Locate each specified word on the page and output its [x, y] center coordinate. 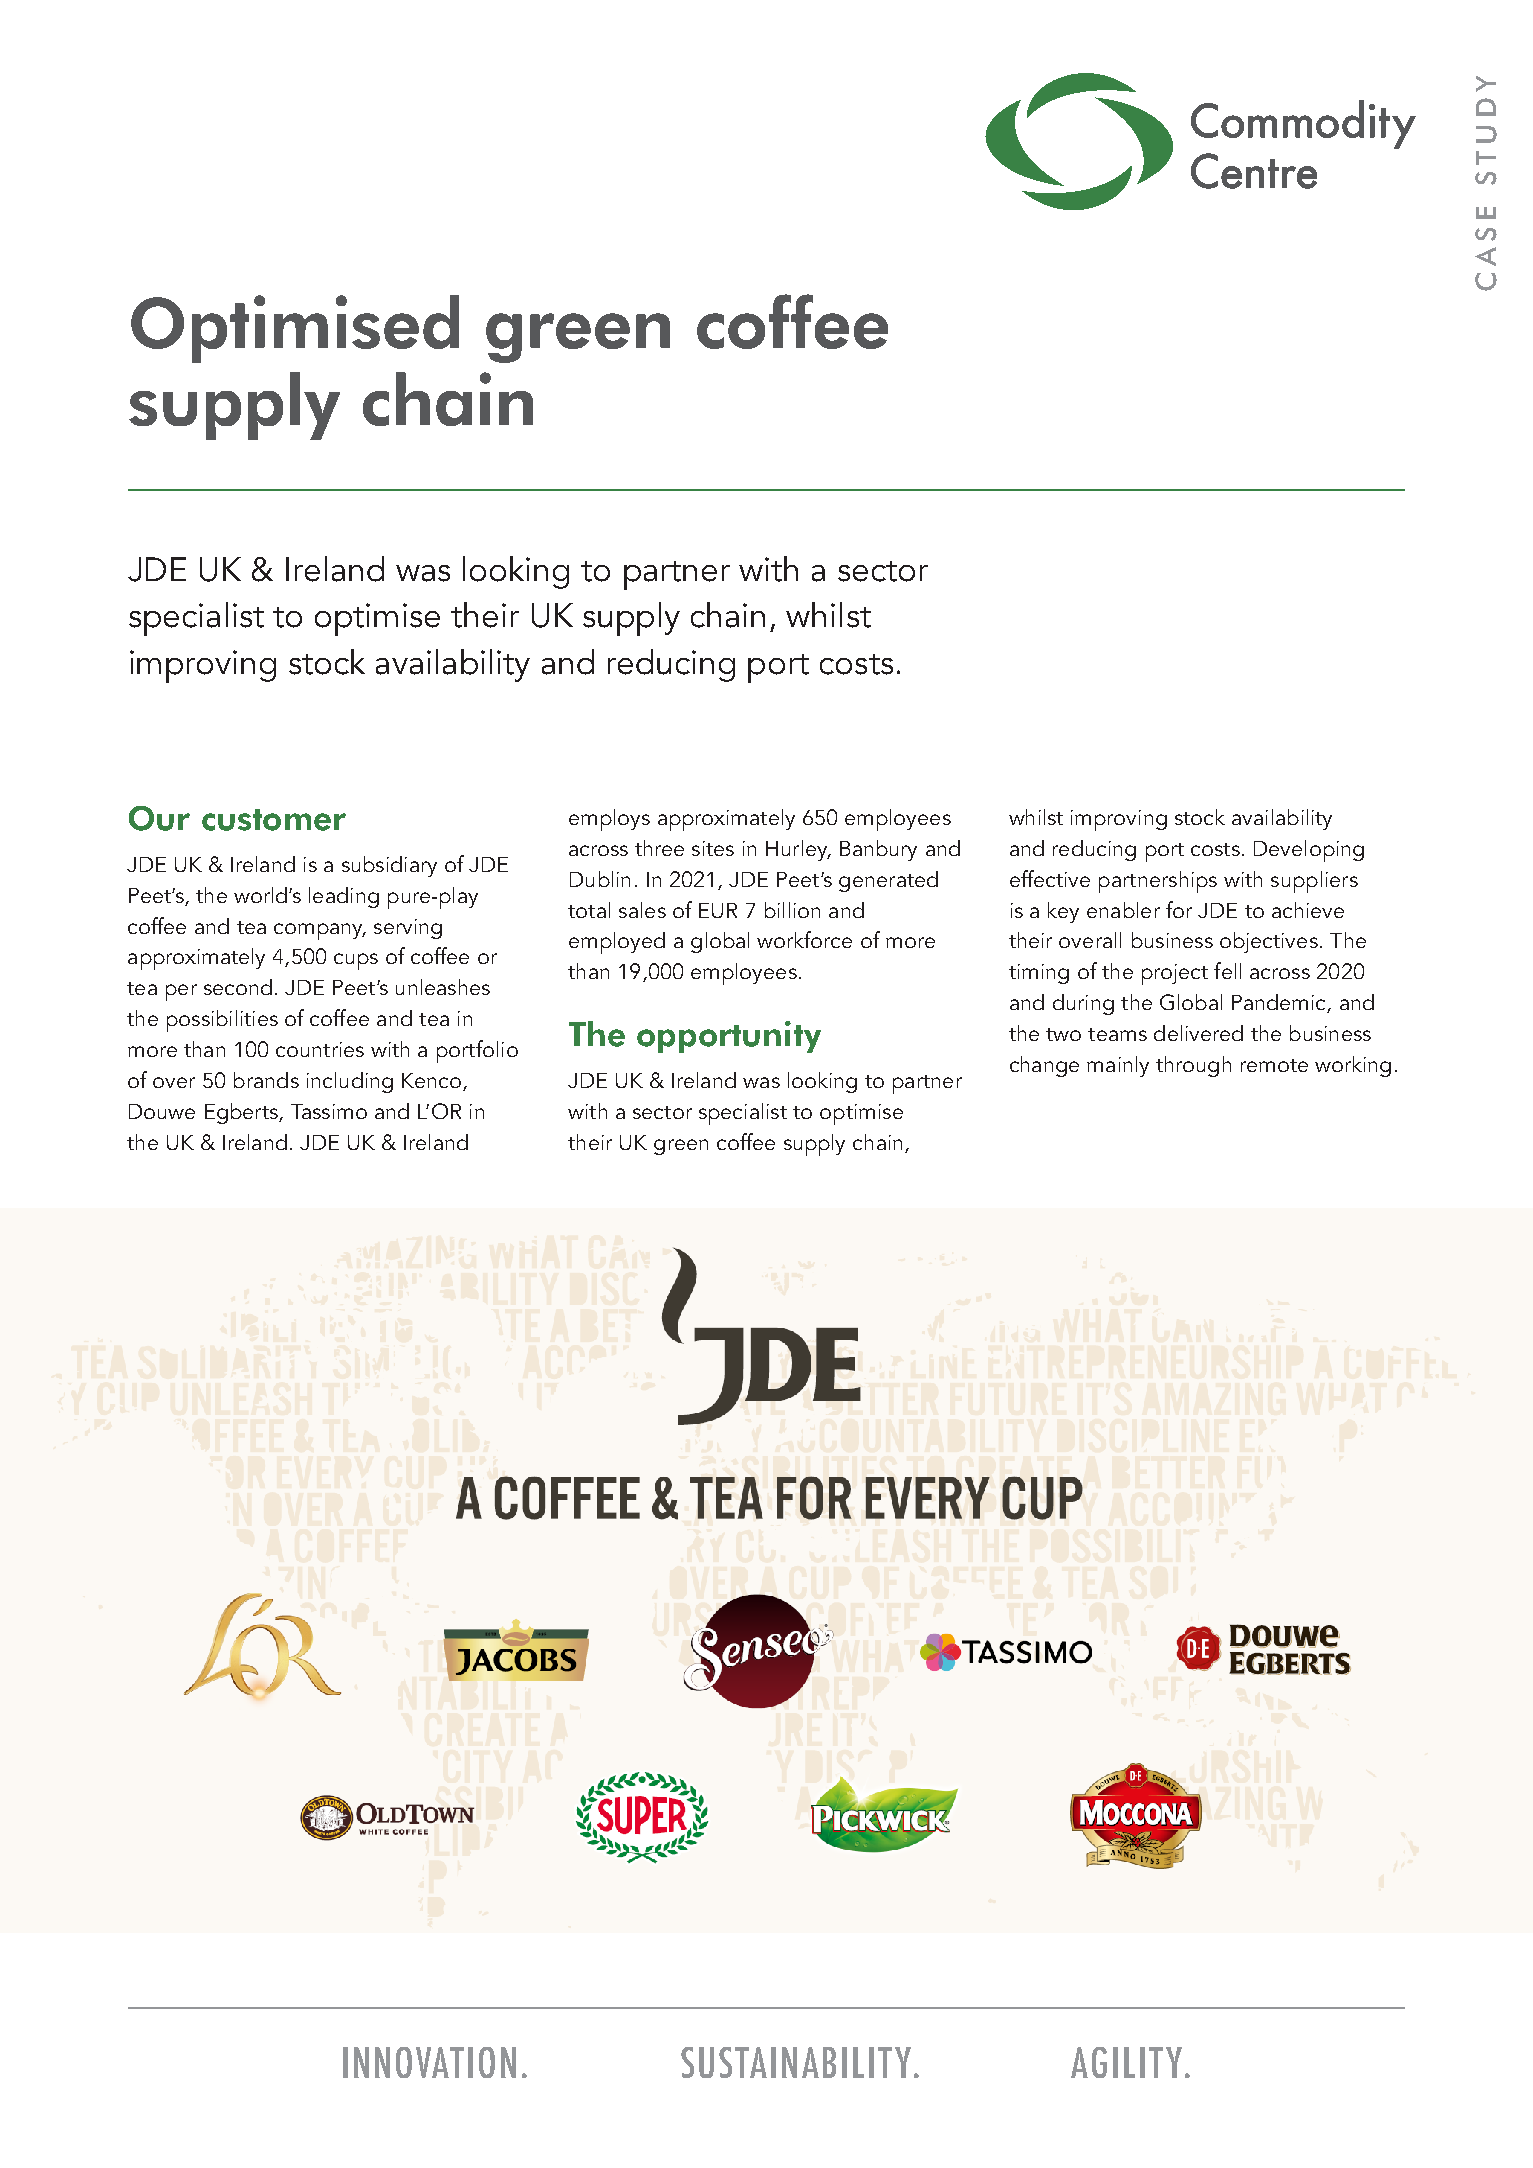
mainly [1118, 1066]
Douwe [162, 1111]
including [350, 1082]
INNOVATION [429, 2062]
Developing [1309, 851]
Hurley [798, 850]
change [1044, 1066]
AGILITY [1126, 2062]
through [1193, 1066]
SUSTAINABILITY [798, 2062]
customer [274, 820]
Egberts [242, 1113]
